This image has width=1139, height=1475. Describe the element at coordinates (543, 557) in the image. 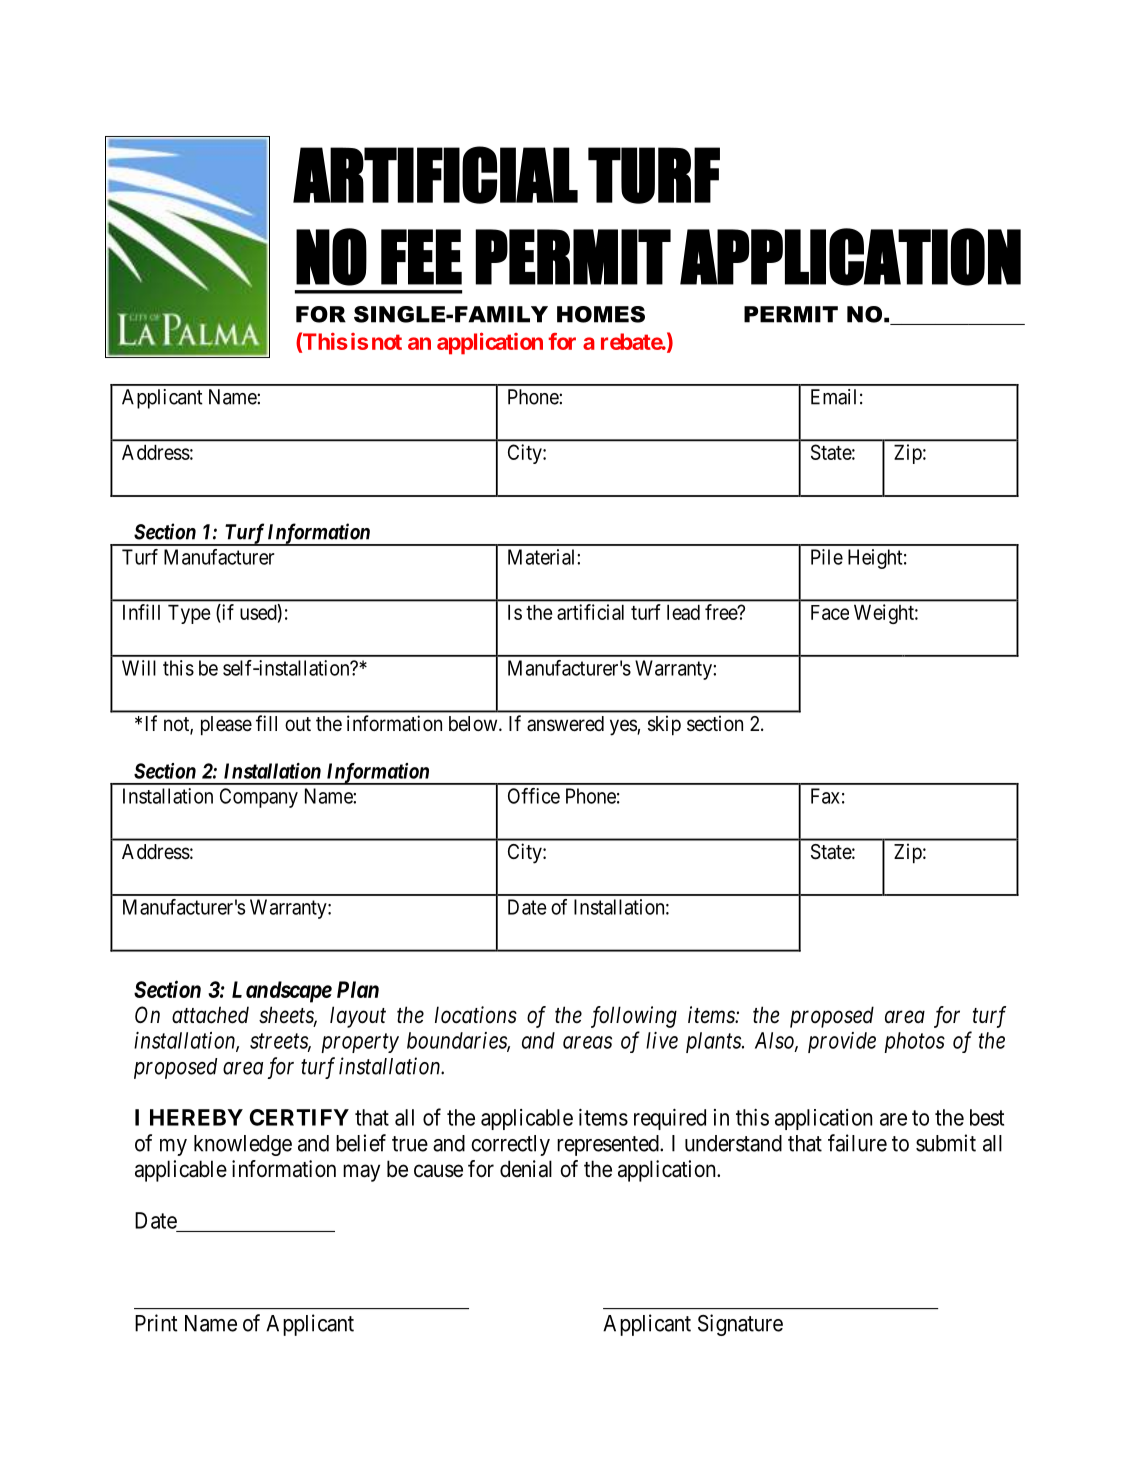

I see `Material` at that location.
